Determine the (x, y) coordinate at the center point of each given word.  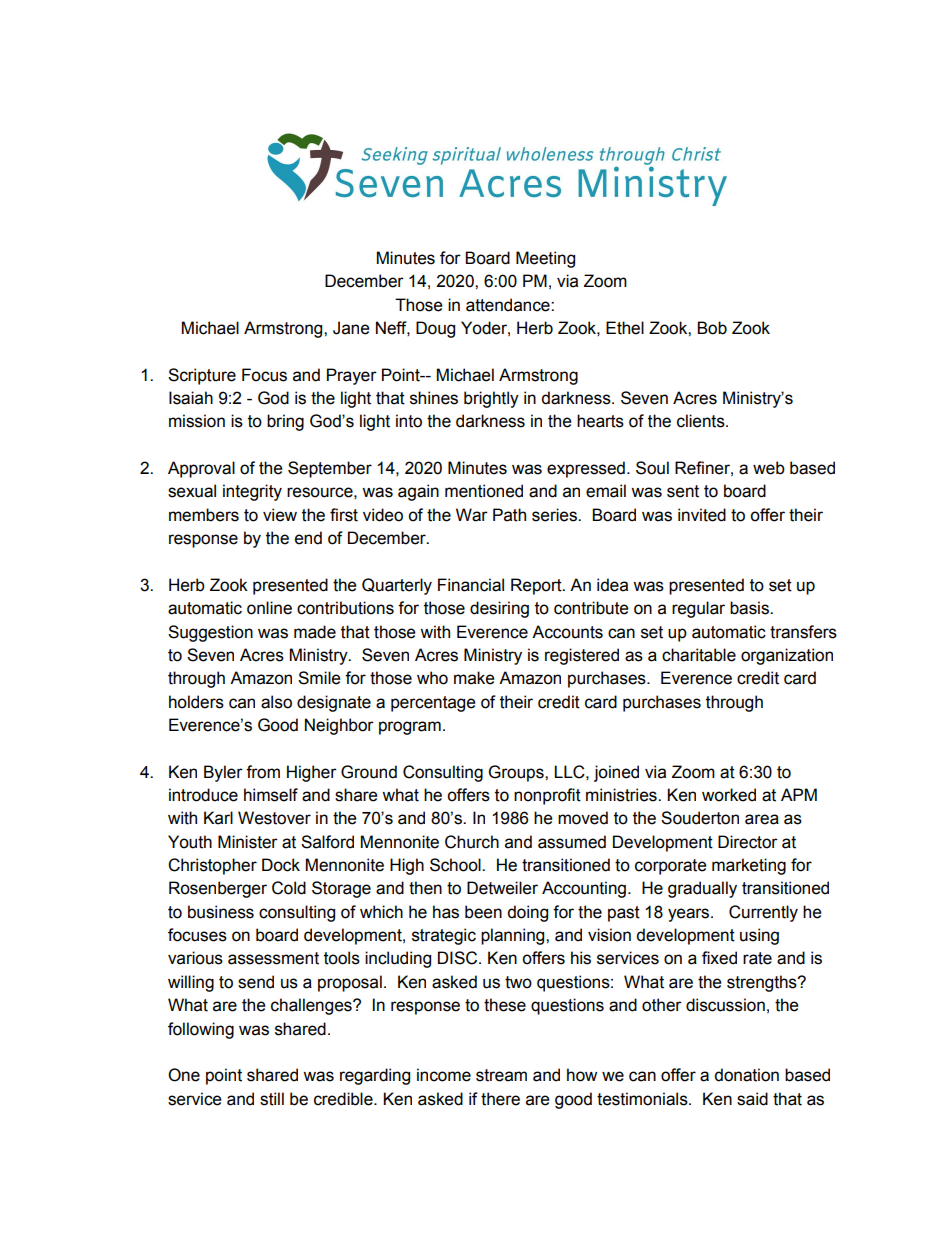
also (276, 702)
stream (501, 1075)
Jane (351, 328)
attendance (509, 305)
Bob (712, 328)
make (474, 678)
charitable (699, 655)
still (272, 1099)
